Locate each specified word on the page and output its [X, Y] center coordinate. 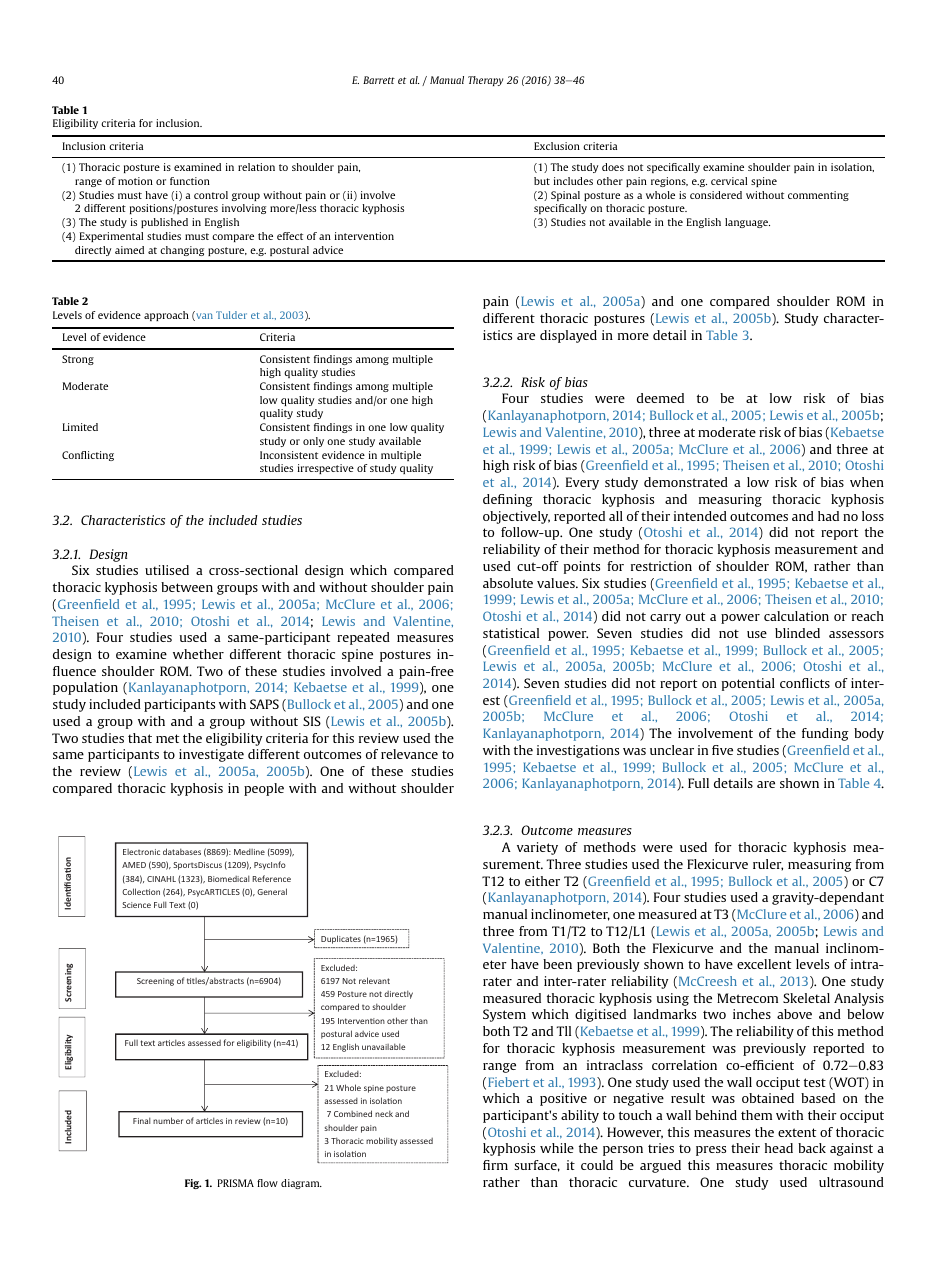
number [168, 1120]
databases [182, 851]
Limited [80, 427]
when [867, 482]
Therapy [485, 81]
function [190, 181]
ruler [768, 865]
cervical [729, 181]
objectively [516, 517]
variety [537, 848]
